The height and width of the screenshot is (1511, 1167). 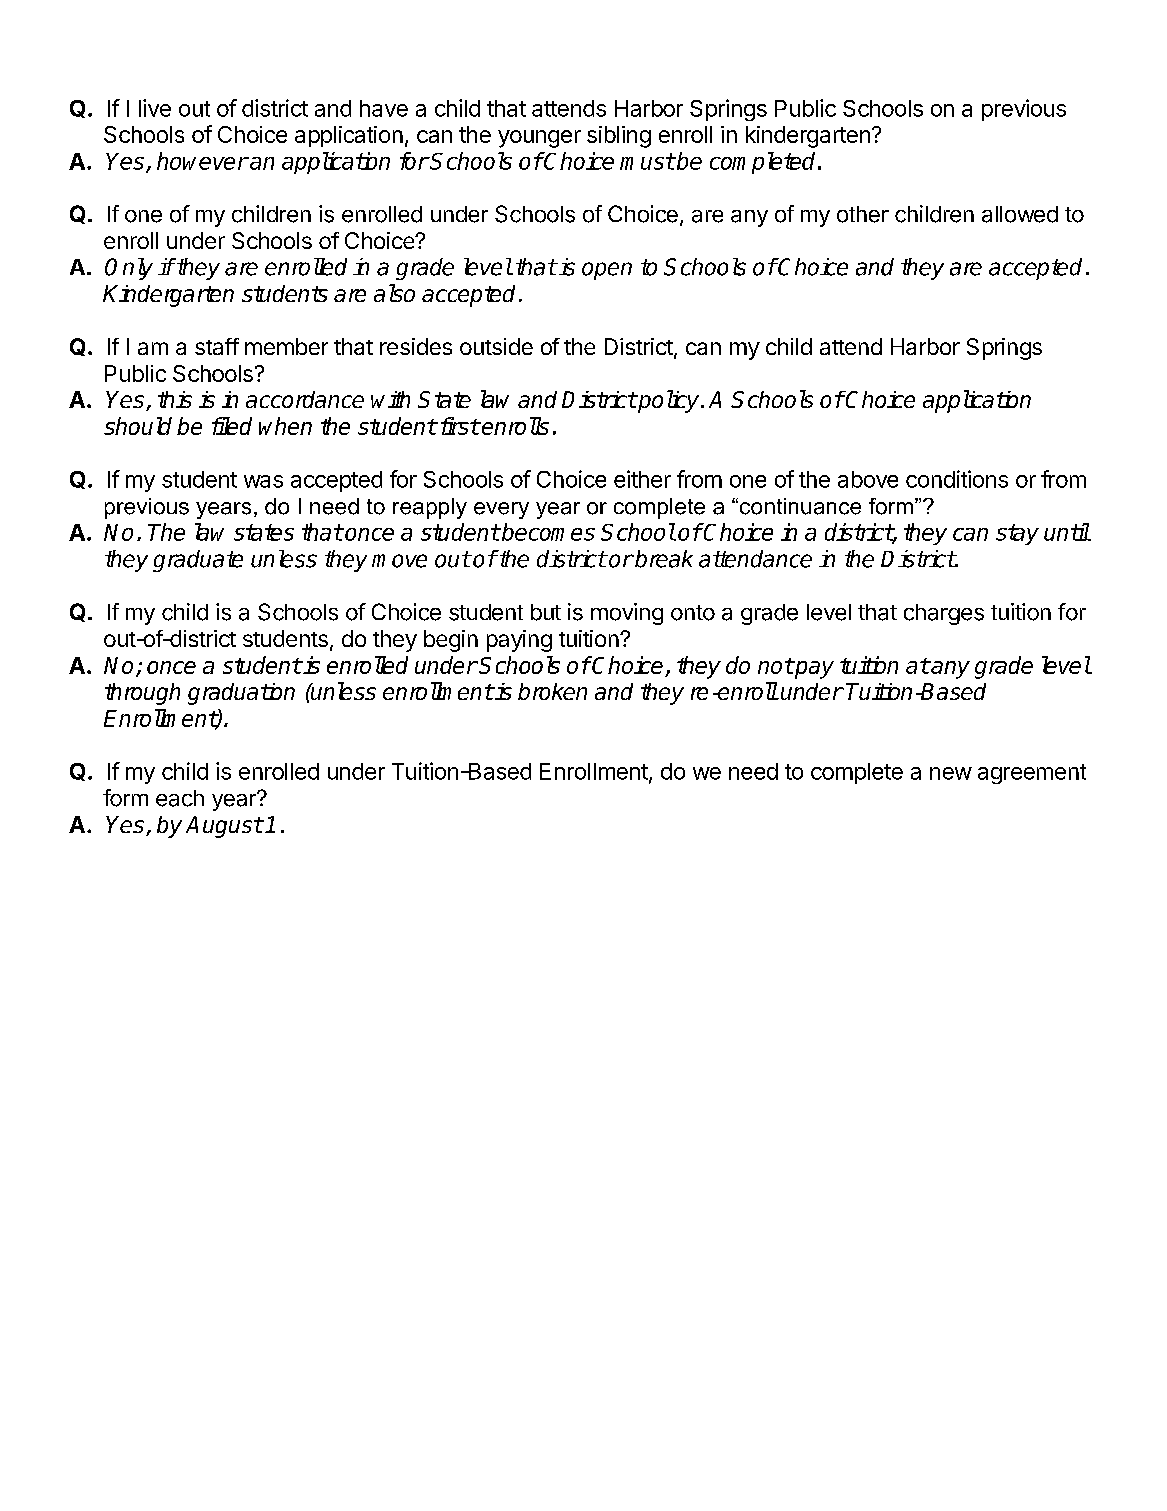 What do you see at coordinates (202, 161) in the screenshot?
I see `however` at bounding box center [202, 161].
